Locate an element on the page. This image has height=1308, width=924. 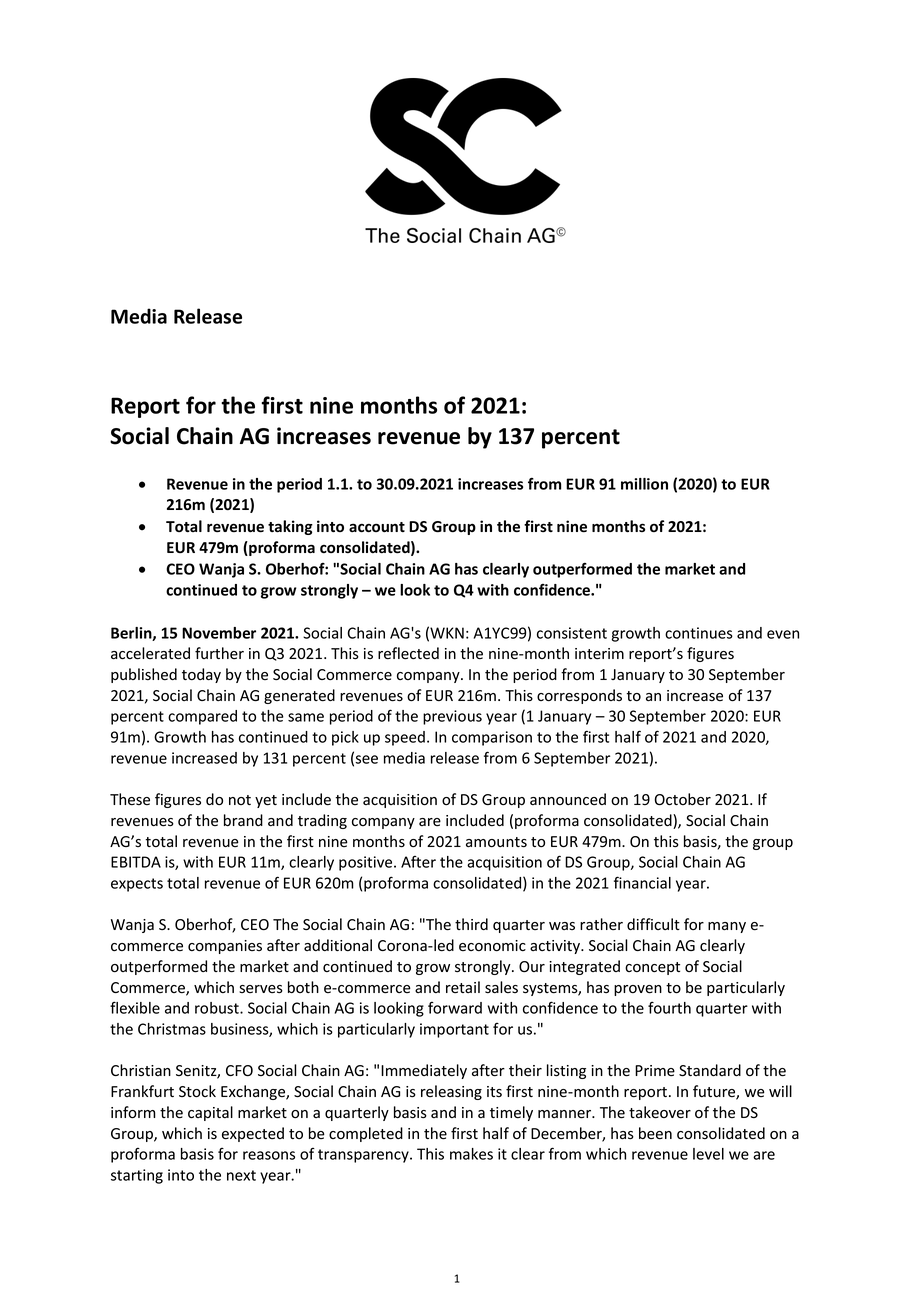
October is located at coordinates (682, 799).
